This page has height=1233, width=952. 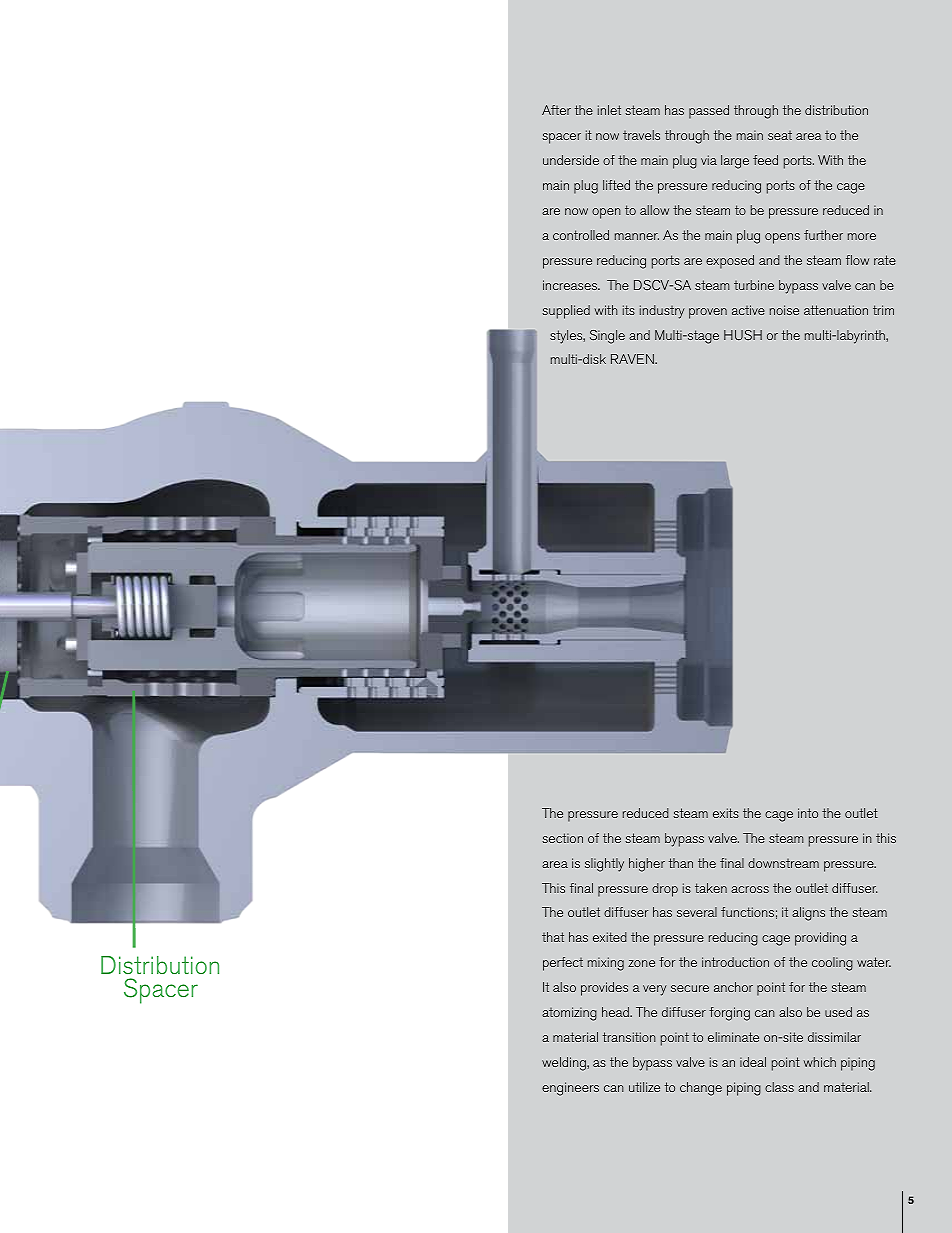 What do you see at coordinates (562, 838) in the page?
I see `section` at bounding box center [562, 838].
